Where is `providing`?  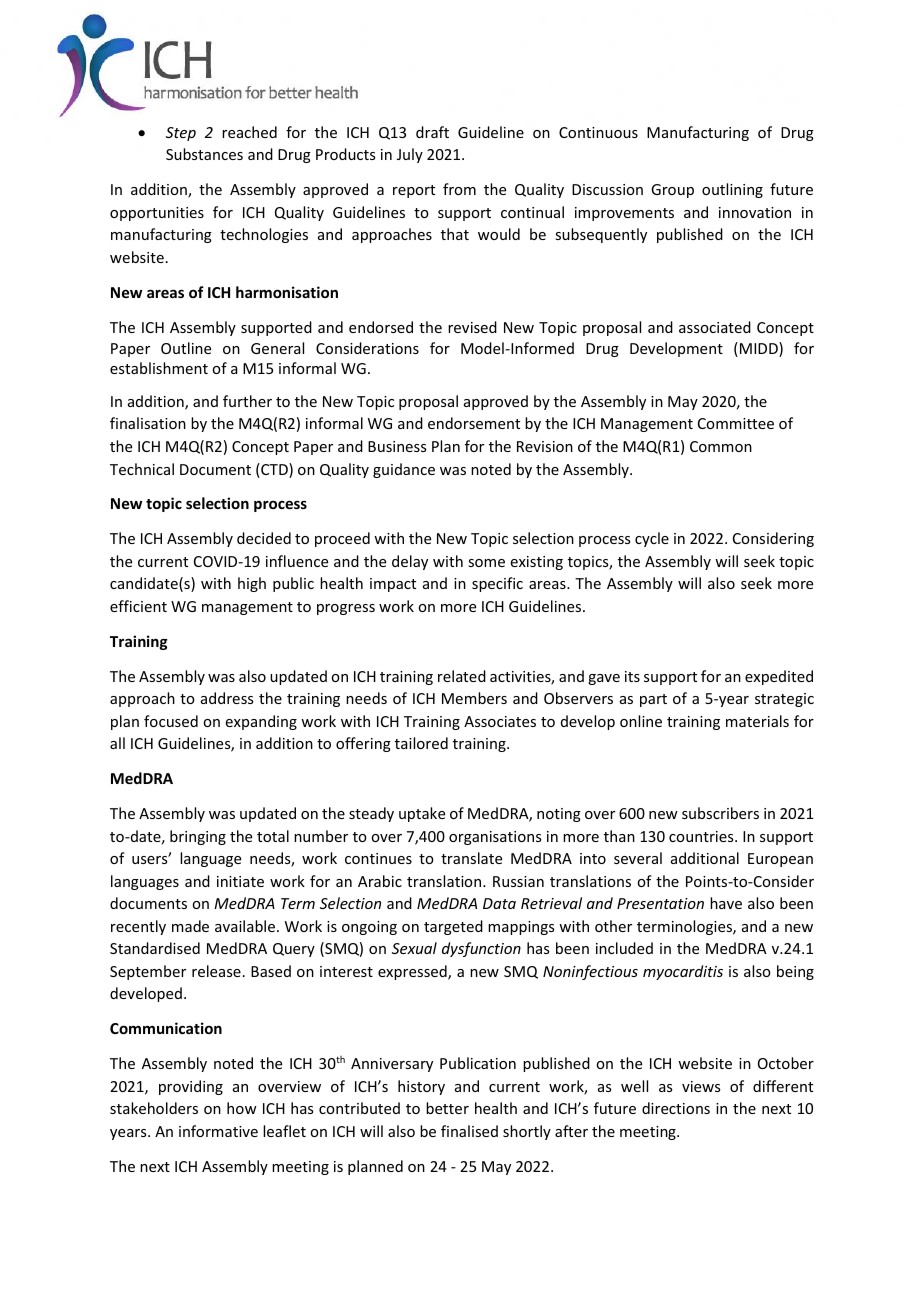
providing is located at coordinates (191, 1087).
